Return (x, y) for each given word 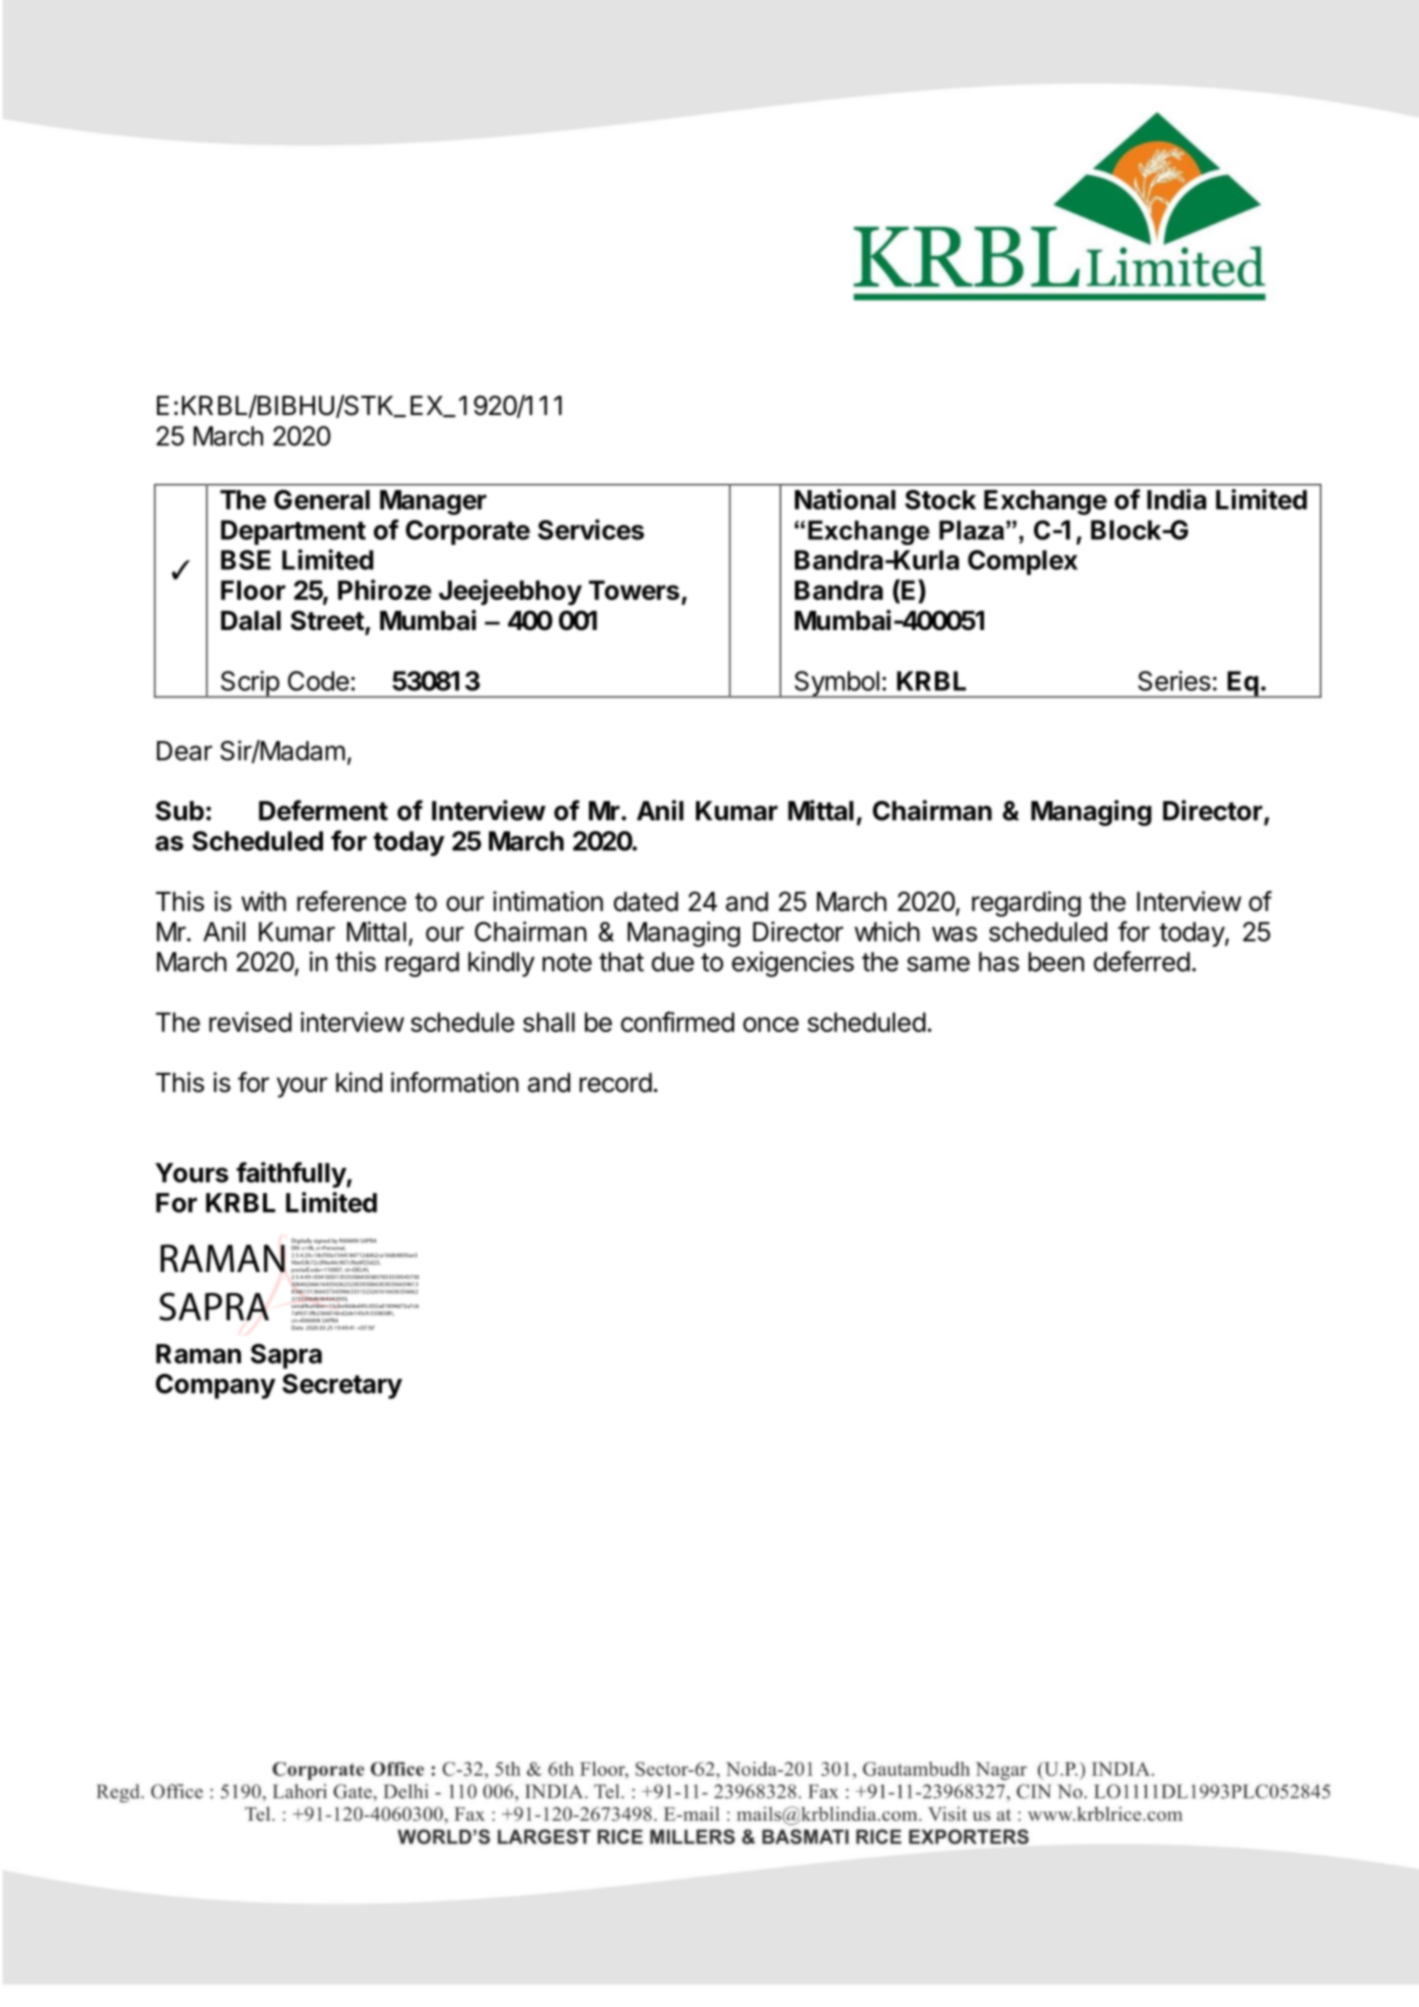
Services (591, 529)
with (263, 901)
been (1056, 962)
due (673, 962)
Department (293, 532)
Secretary (342, 1386)
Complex (1023, 562)
